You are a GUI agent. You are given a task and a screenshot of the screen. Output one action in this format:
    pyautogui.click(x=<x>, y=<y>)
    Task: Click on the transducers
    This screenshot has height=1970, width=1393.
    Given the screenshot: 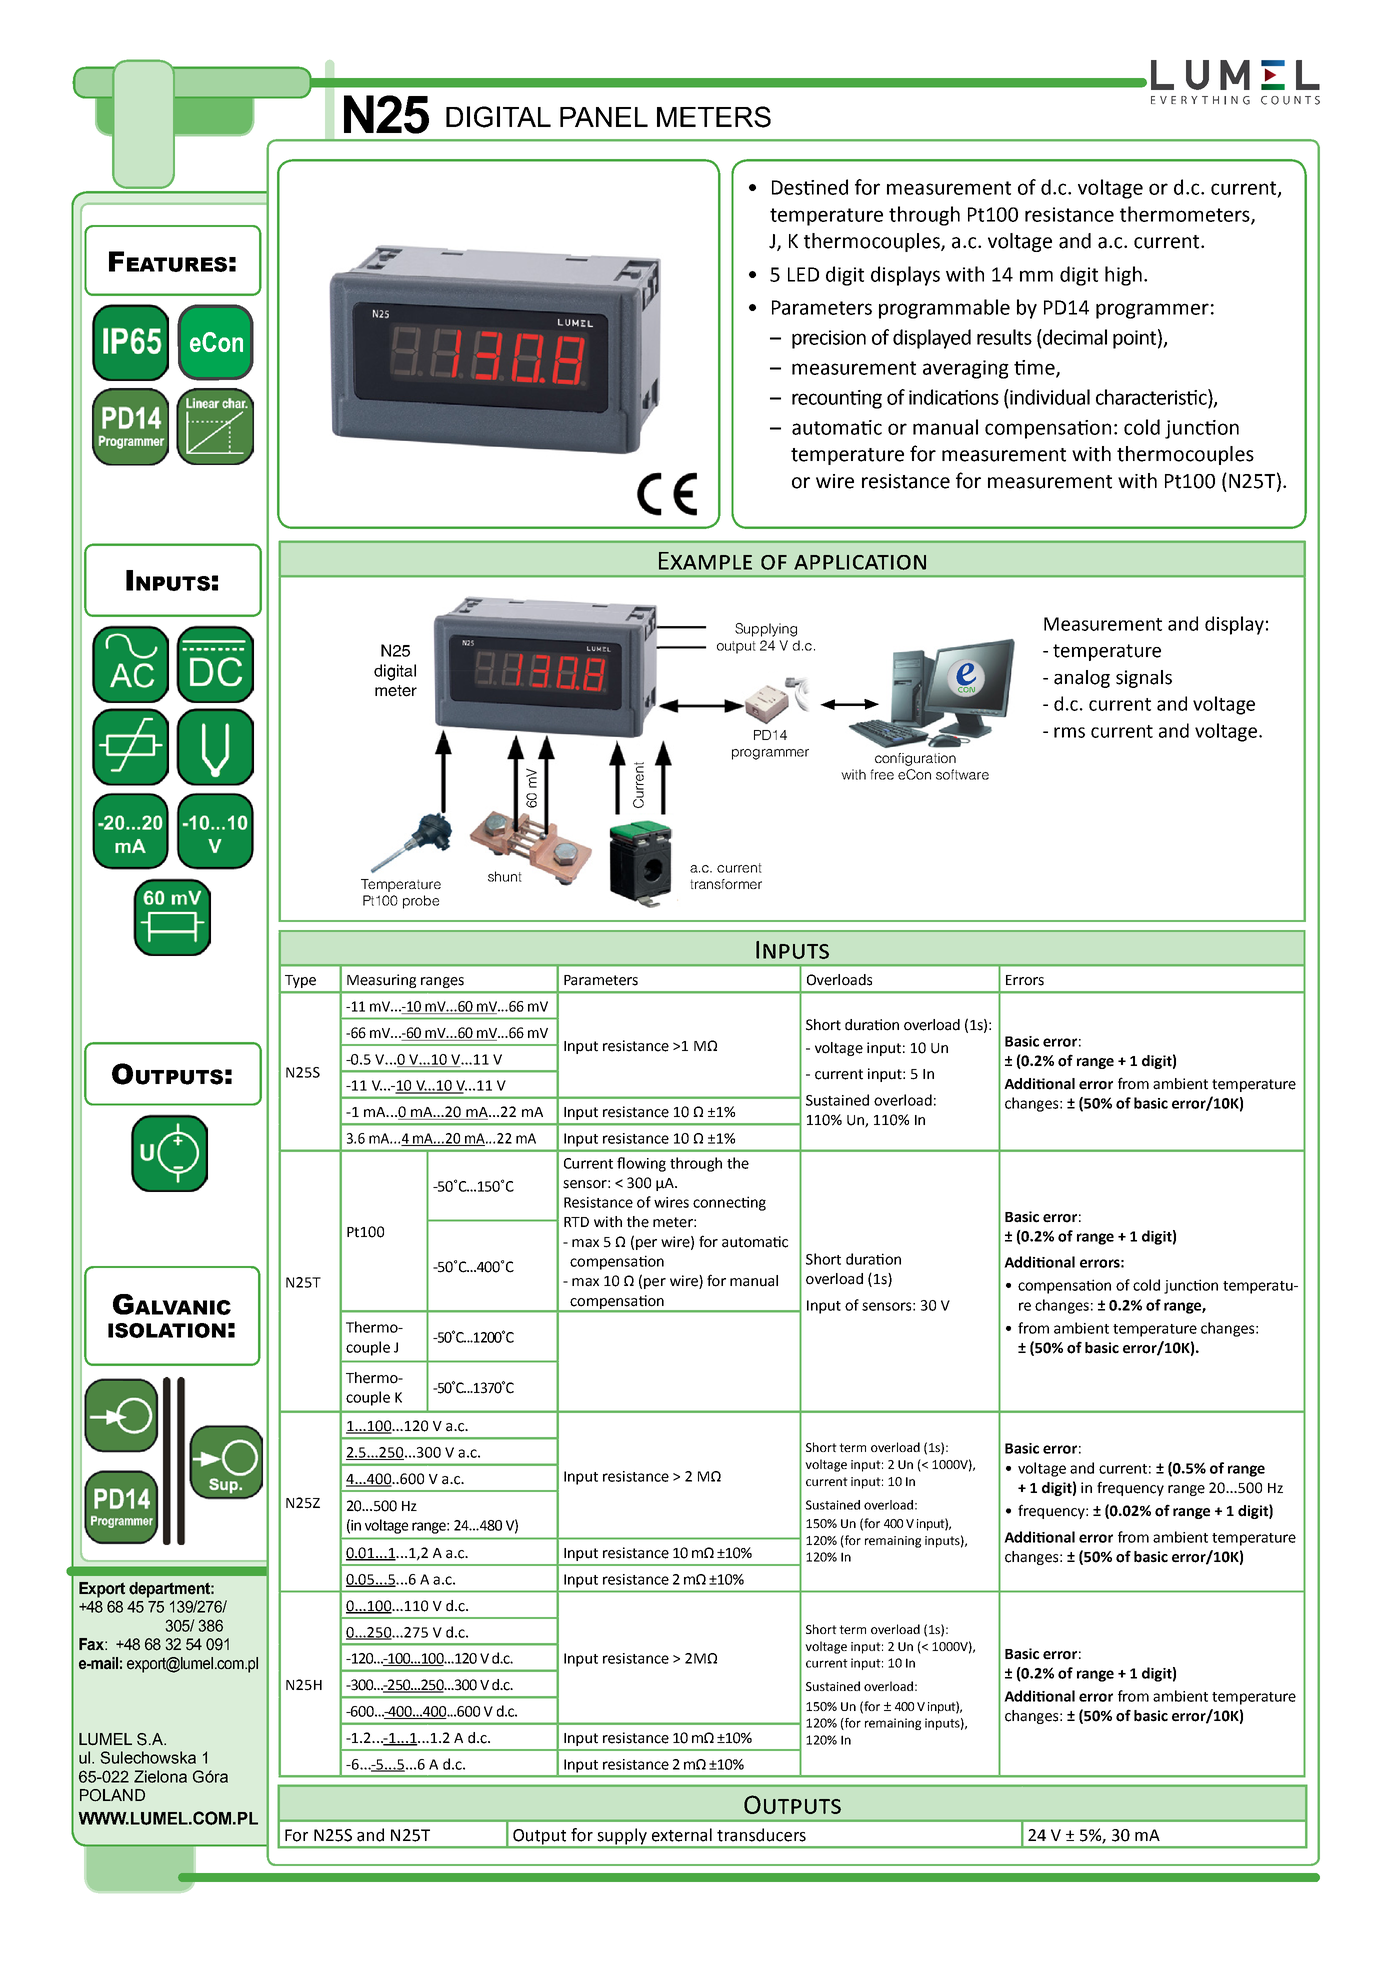 What is the action you would take?
    pyautogui.click(x=761, y=1835)
